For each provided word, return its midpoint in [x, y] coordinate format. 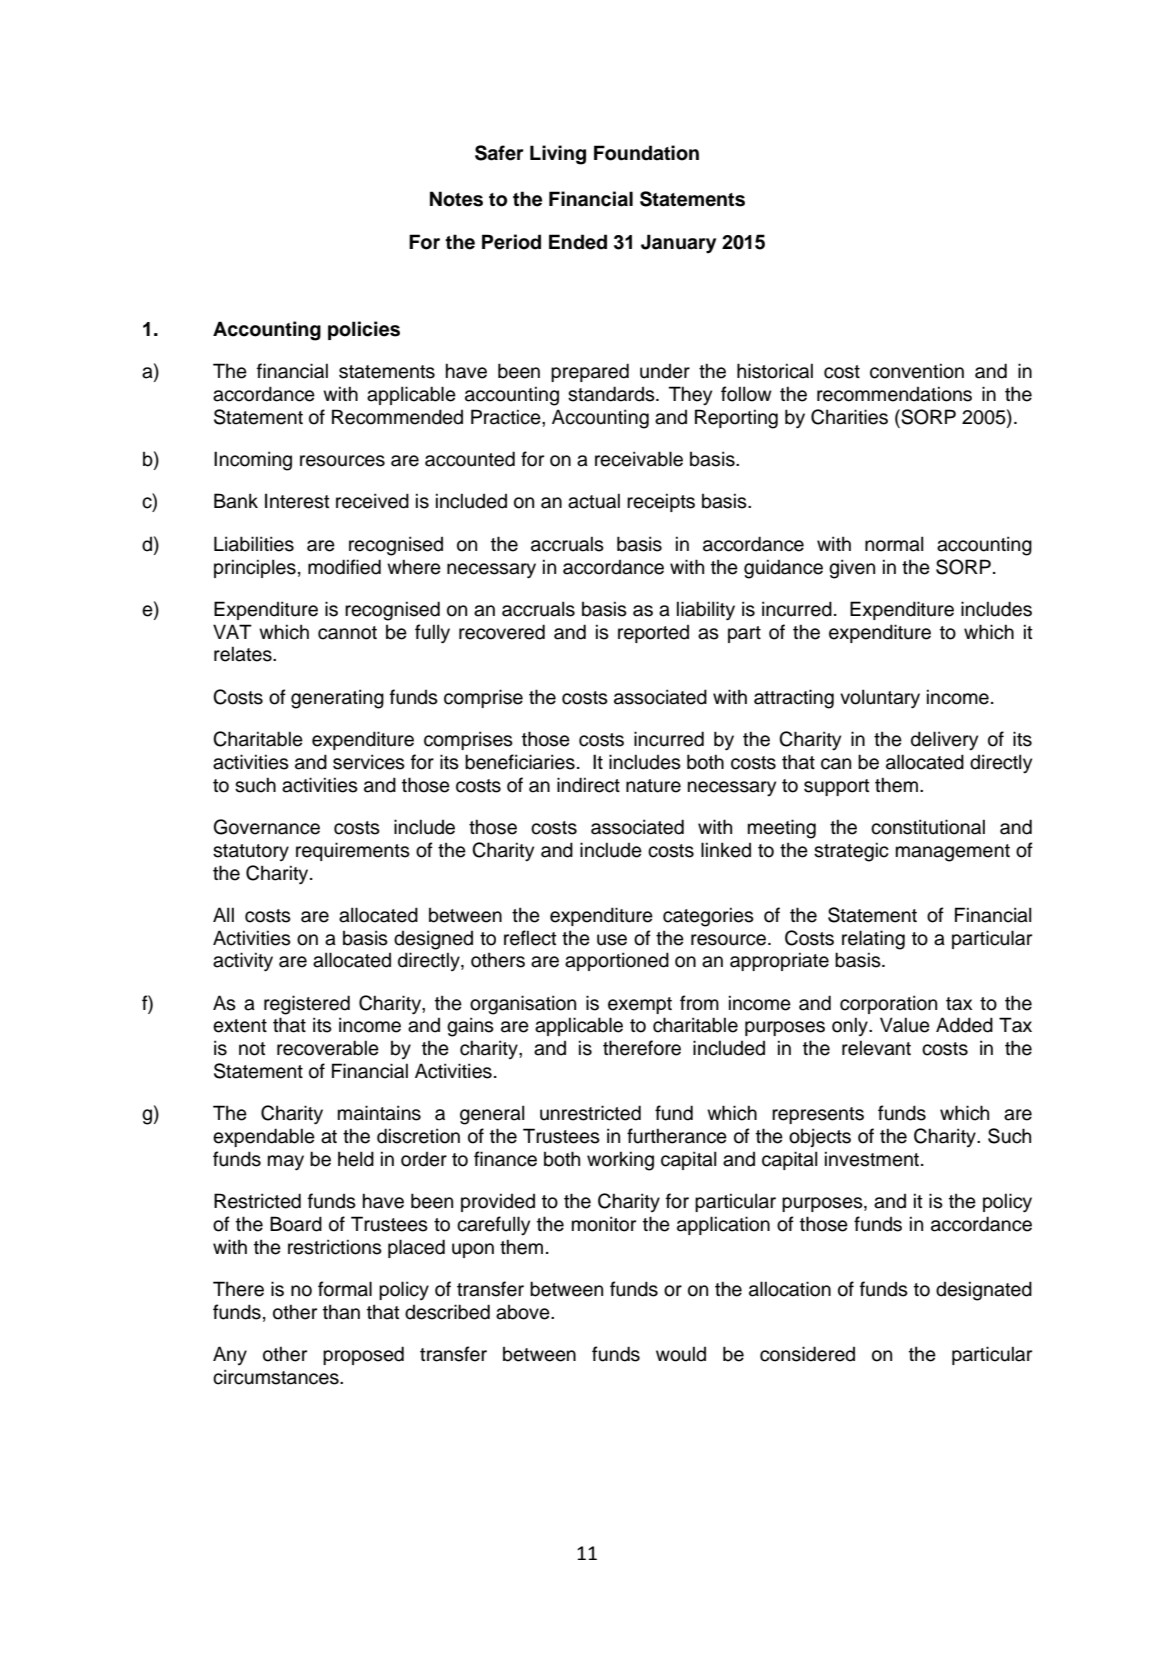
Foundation [646, 153]
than [341, 1312]
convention [917, 371]
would [681, 1354]
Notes [456, 199]
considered [807, 1354]
